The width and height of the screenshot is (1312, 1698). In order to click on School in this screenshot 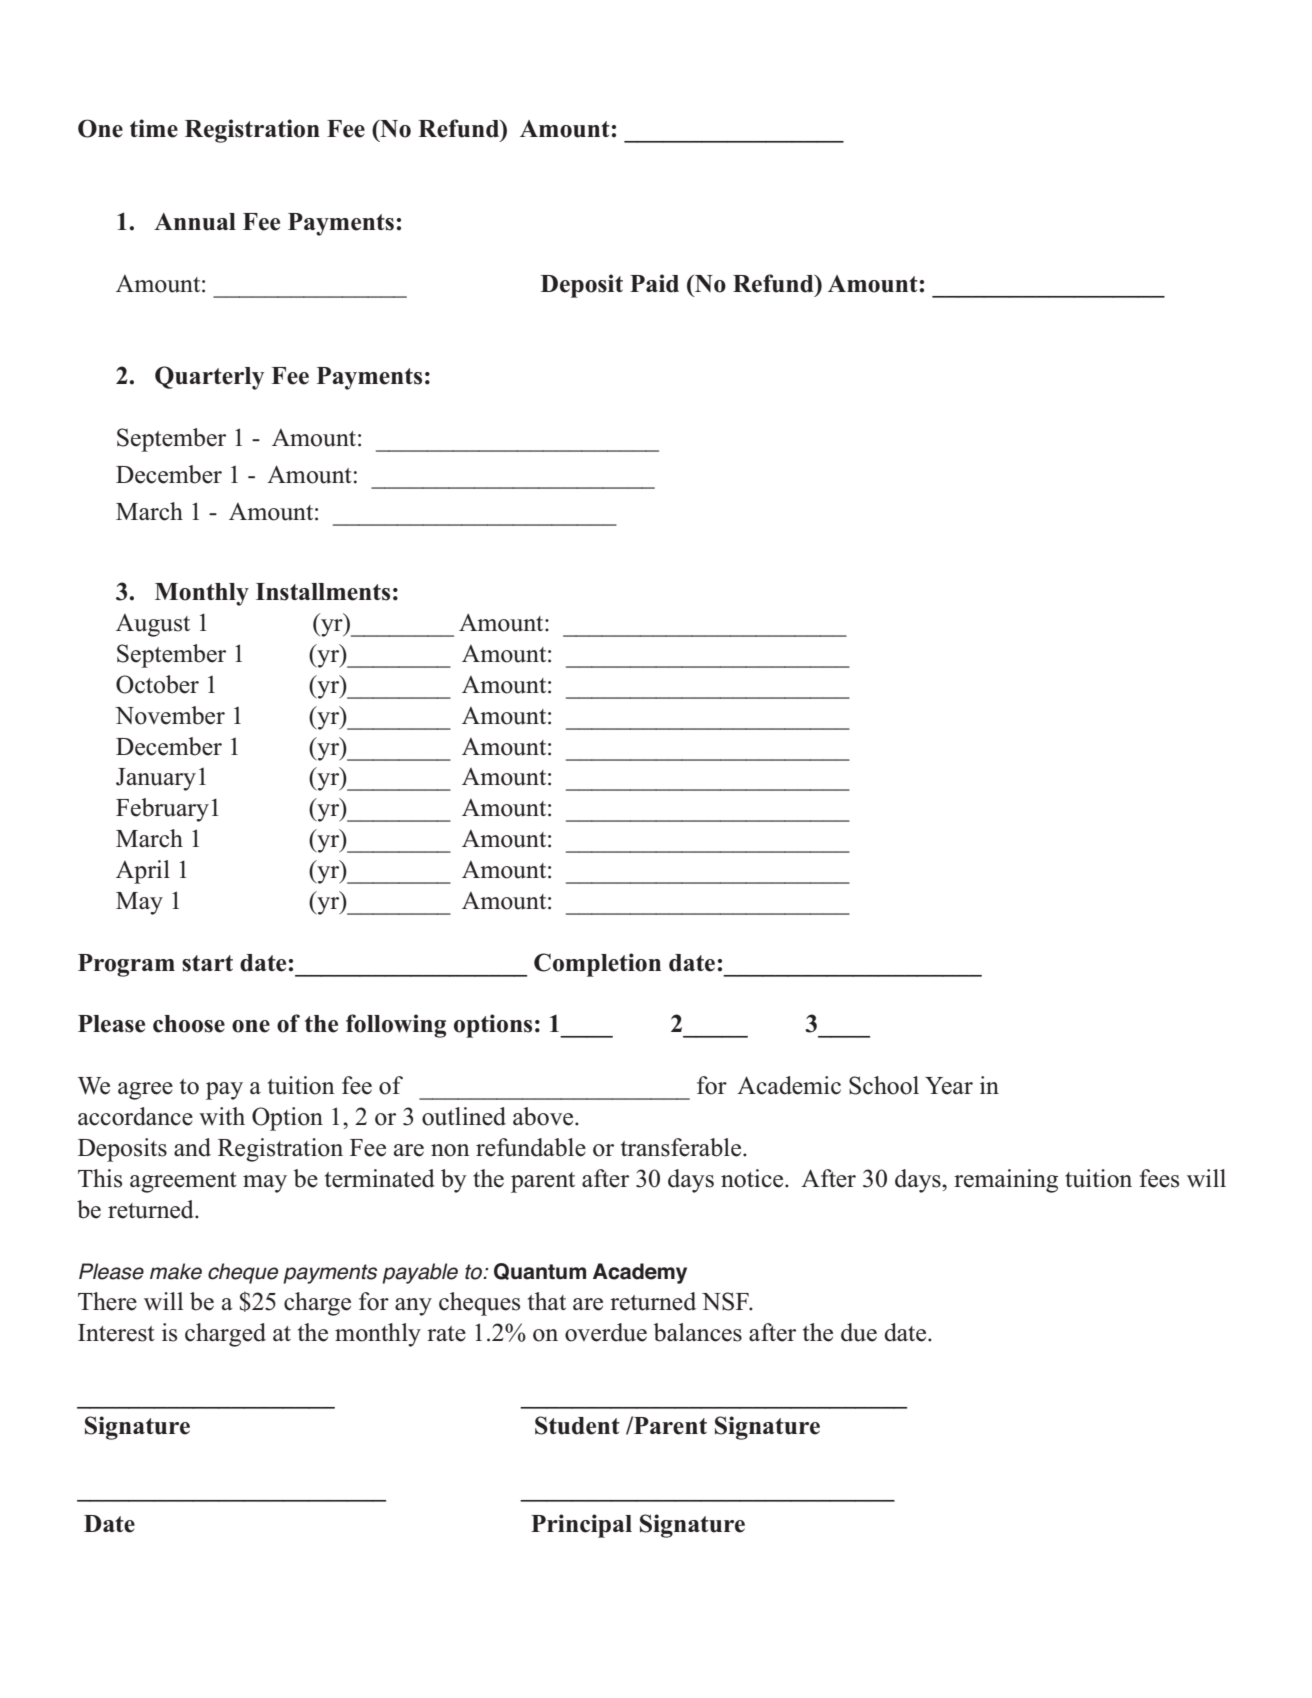, I will do `click(884, 1085)`.
